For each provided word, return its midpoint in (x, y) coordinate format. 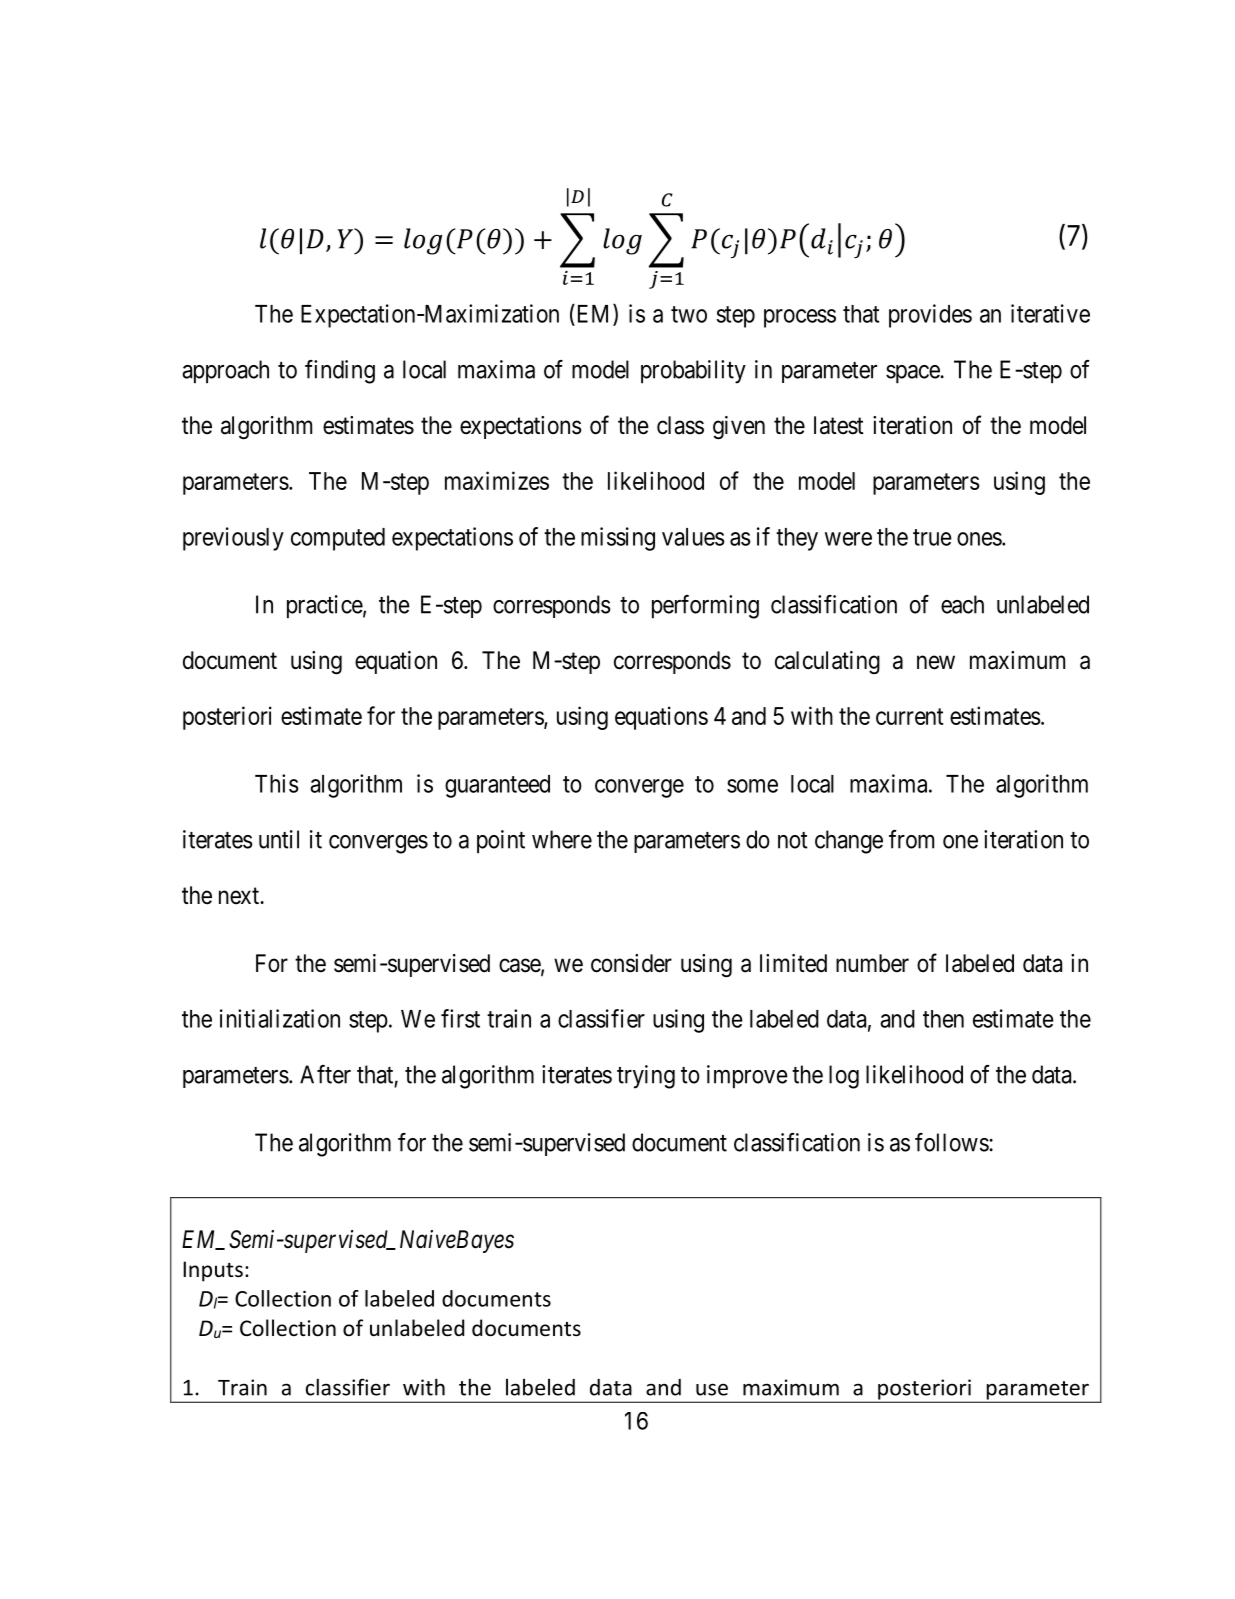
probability (693, 372)
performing (705, 607)
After (325, 1074)
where (562, 839)
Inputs (213, 1271)
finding (340, 372)
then (943, 1019)
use (712, 1389)
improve (747, 1077)
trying (646, 1077)
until (279, 839)
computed (338, 539)
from (911, 839)
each (962, 604)
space (913, 374)
